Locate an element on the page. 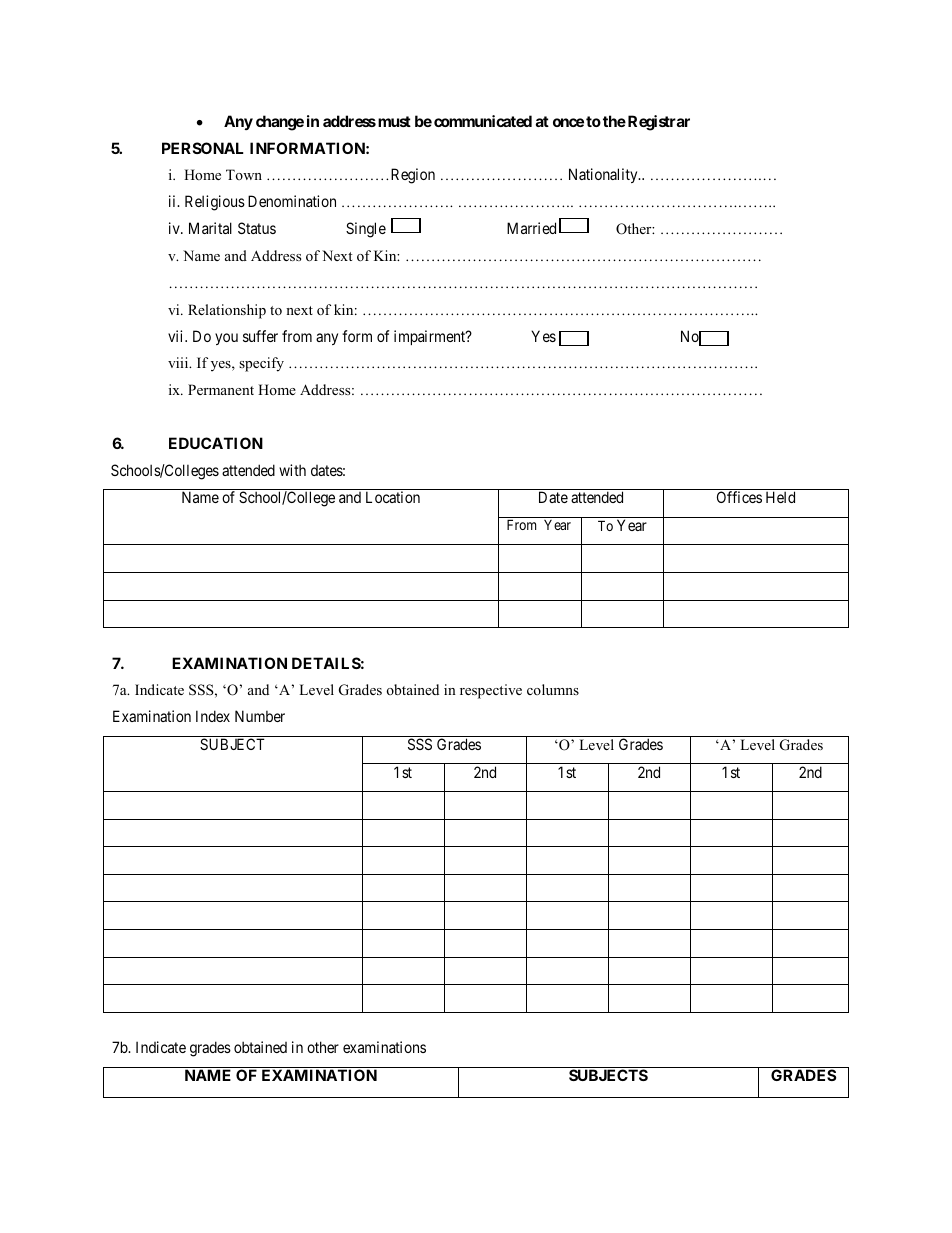 This page has width=952, height=1233. PERSONAL is located at coordinates (203, 148).
